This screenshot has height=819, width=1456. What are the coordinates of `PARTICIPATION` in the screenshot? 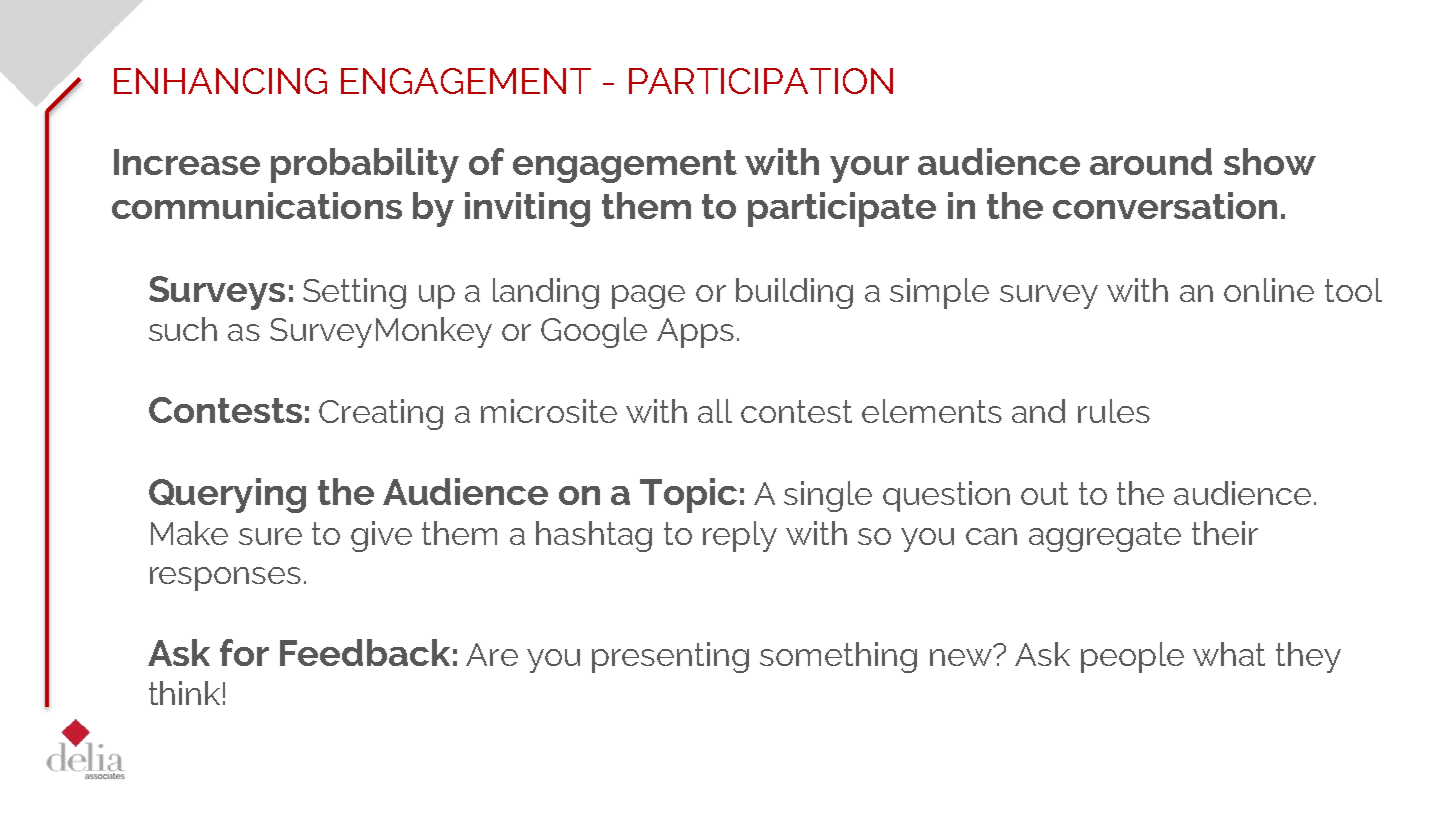 It's located at (761, 81).
